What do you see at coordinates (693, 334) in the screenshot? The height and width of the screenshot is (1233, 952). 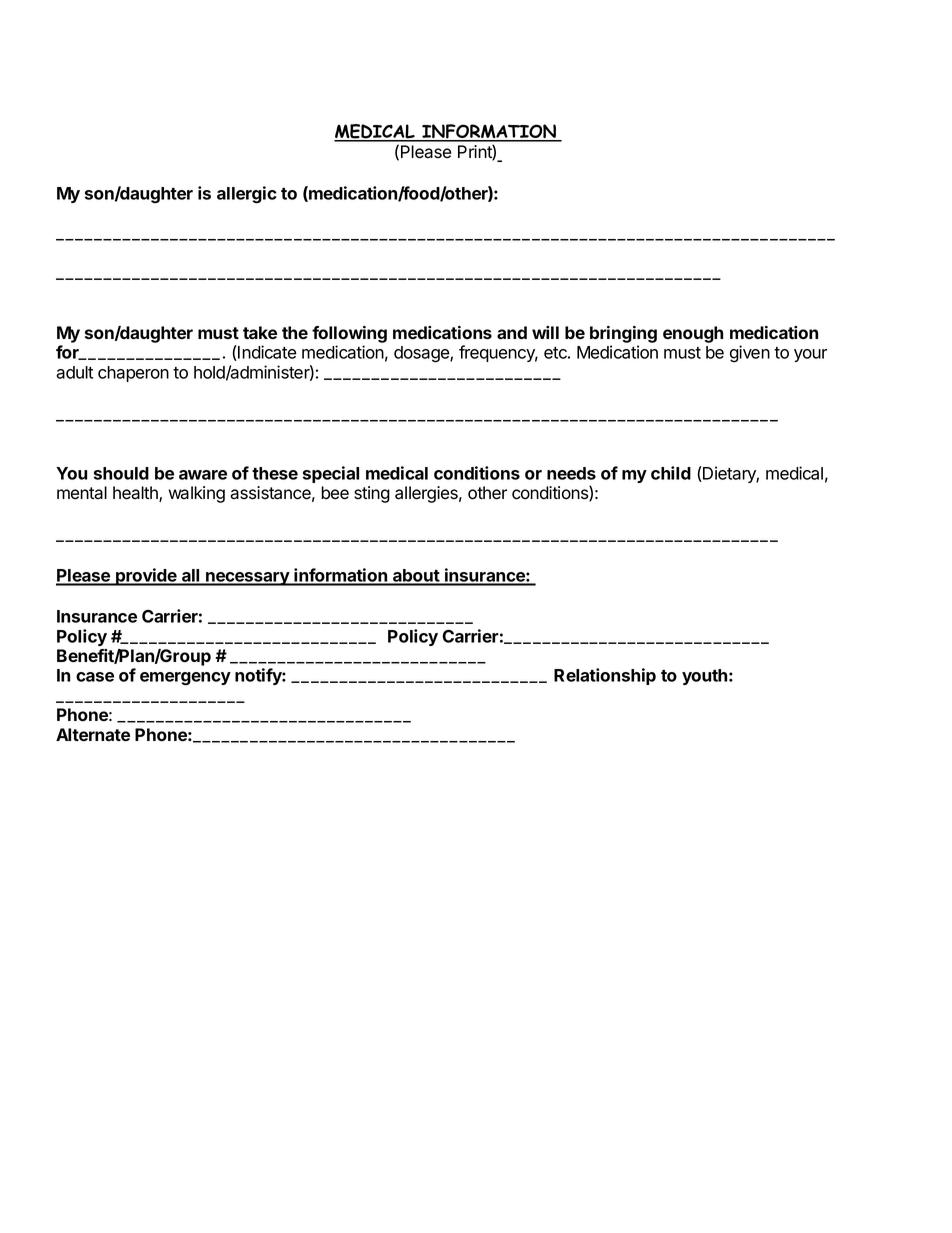 I see `enough` at bounding box center [693, 334].
